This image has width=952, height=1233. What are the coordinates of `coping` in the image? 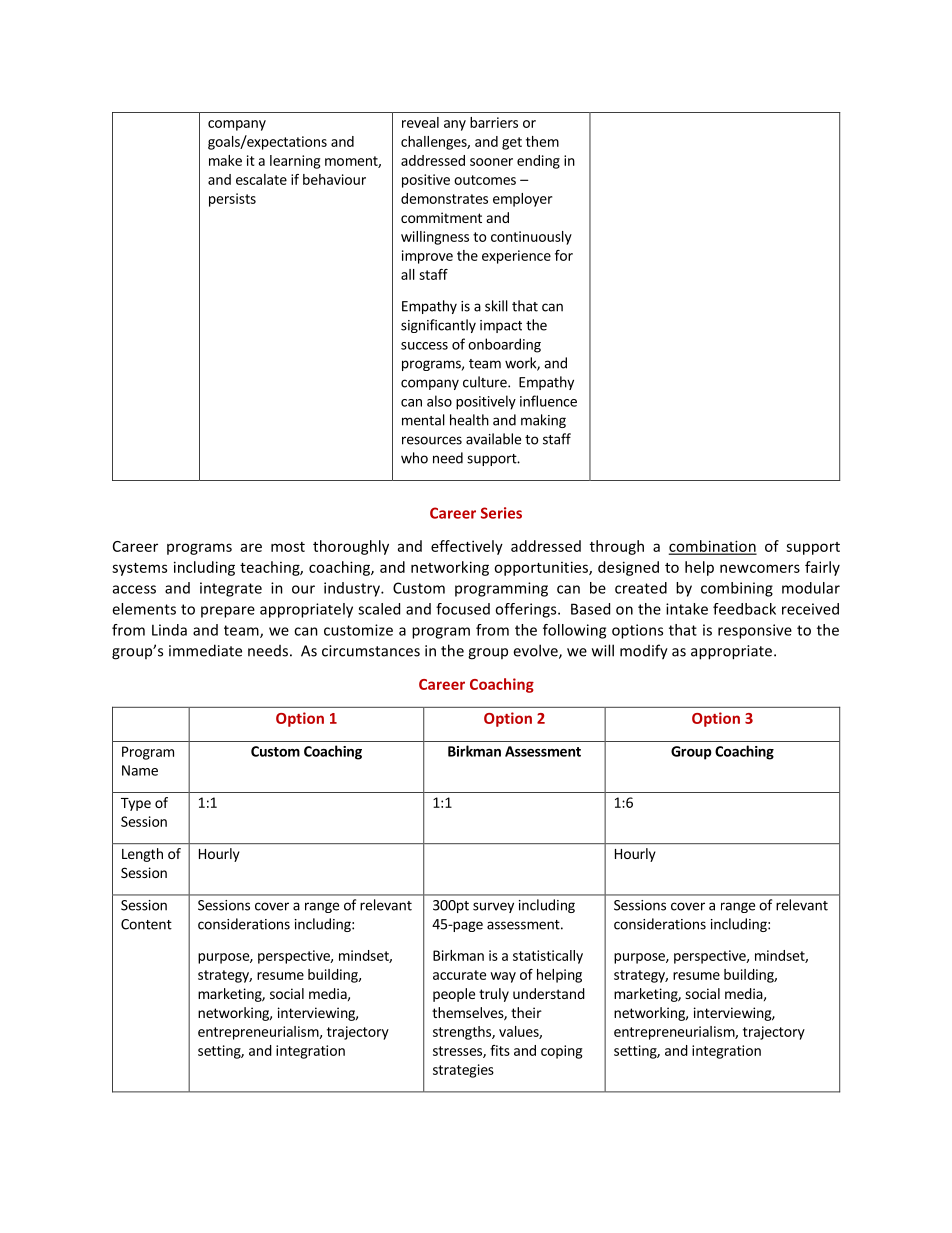 It's located at (561, 1052).
